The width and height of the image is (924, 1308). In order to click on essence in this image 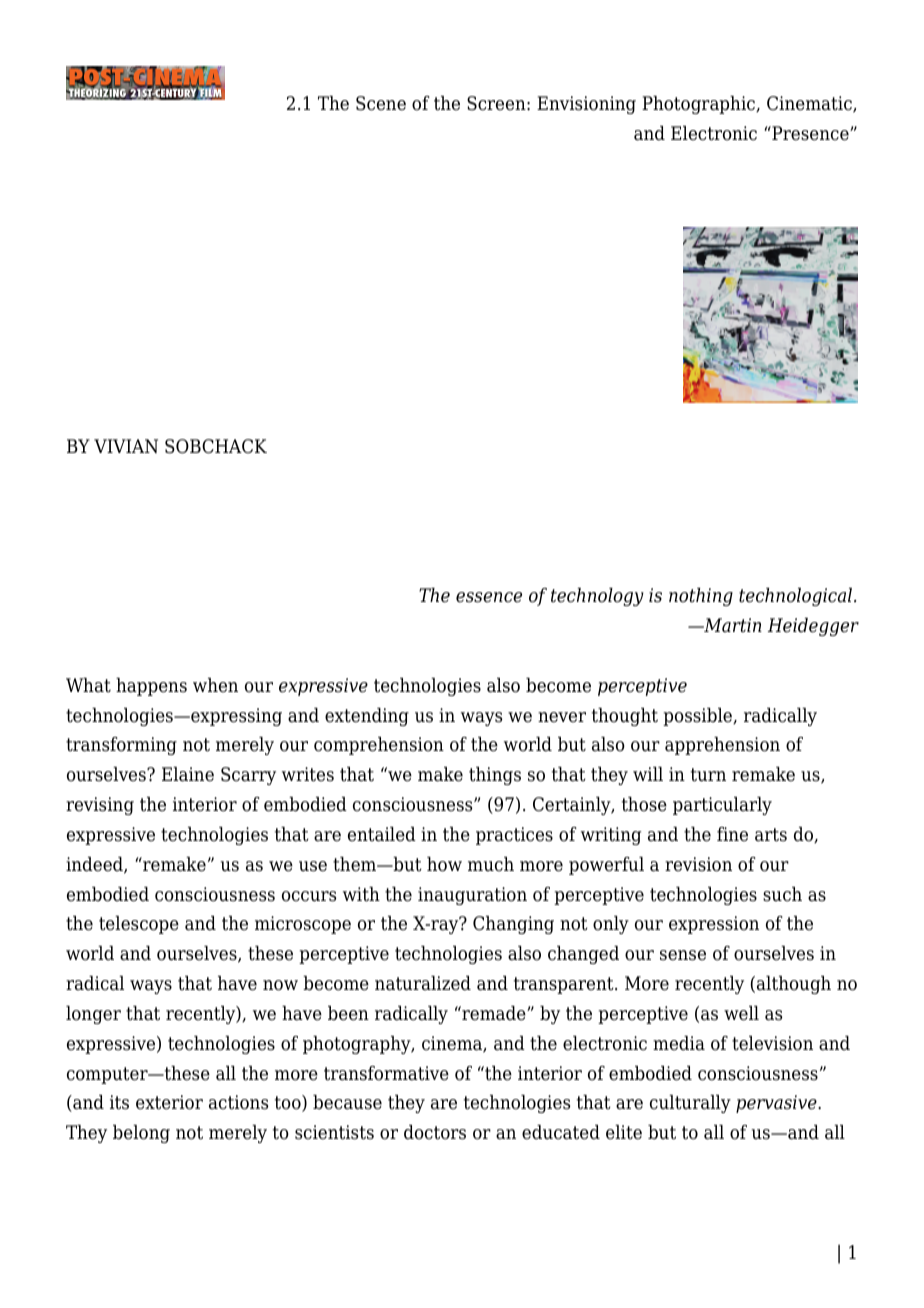, I will do `click(489, 597)`.
